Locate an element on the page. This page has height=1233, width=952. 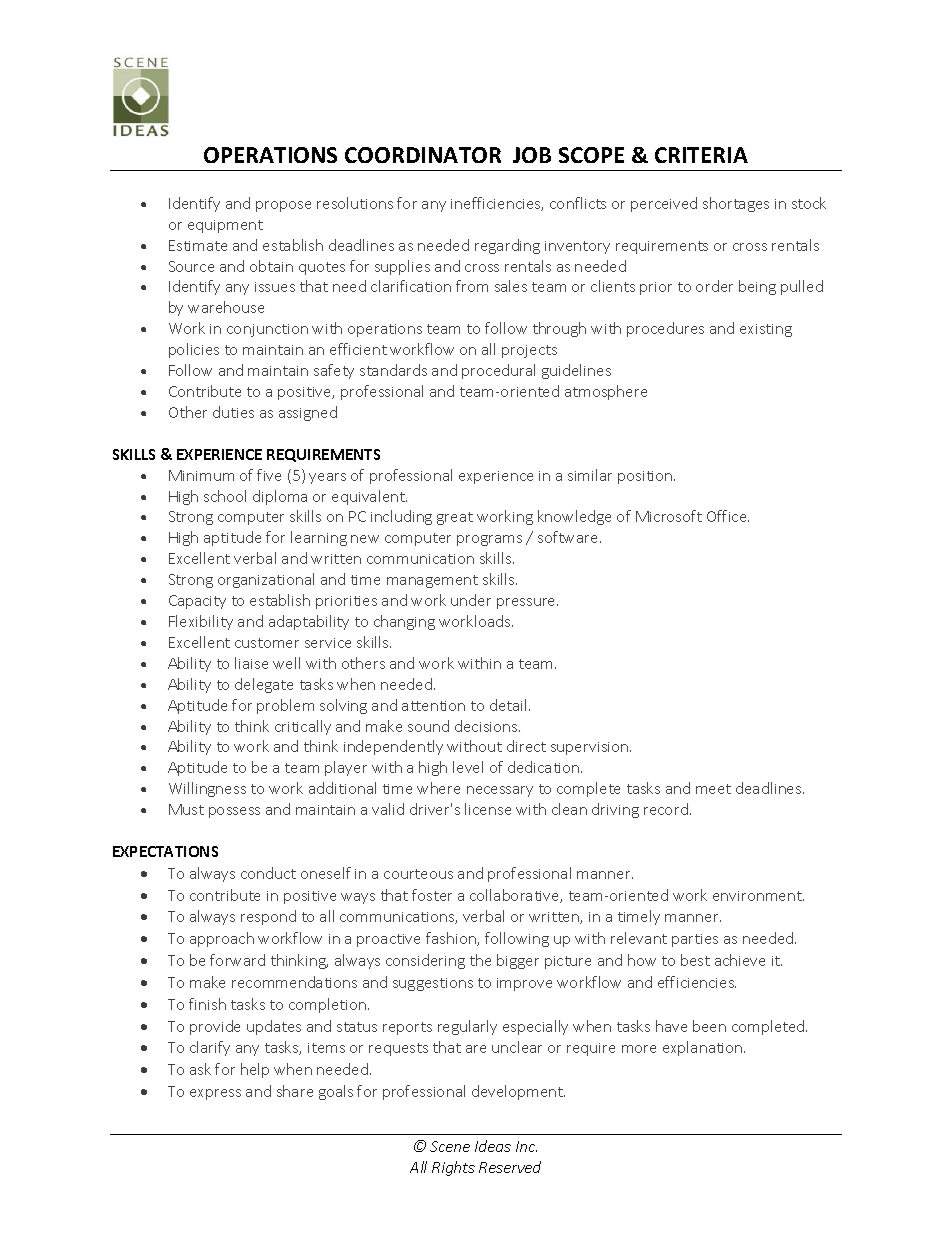
shortages is located at coordinates (736, 204).
